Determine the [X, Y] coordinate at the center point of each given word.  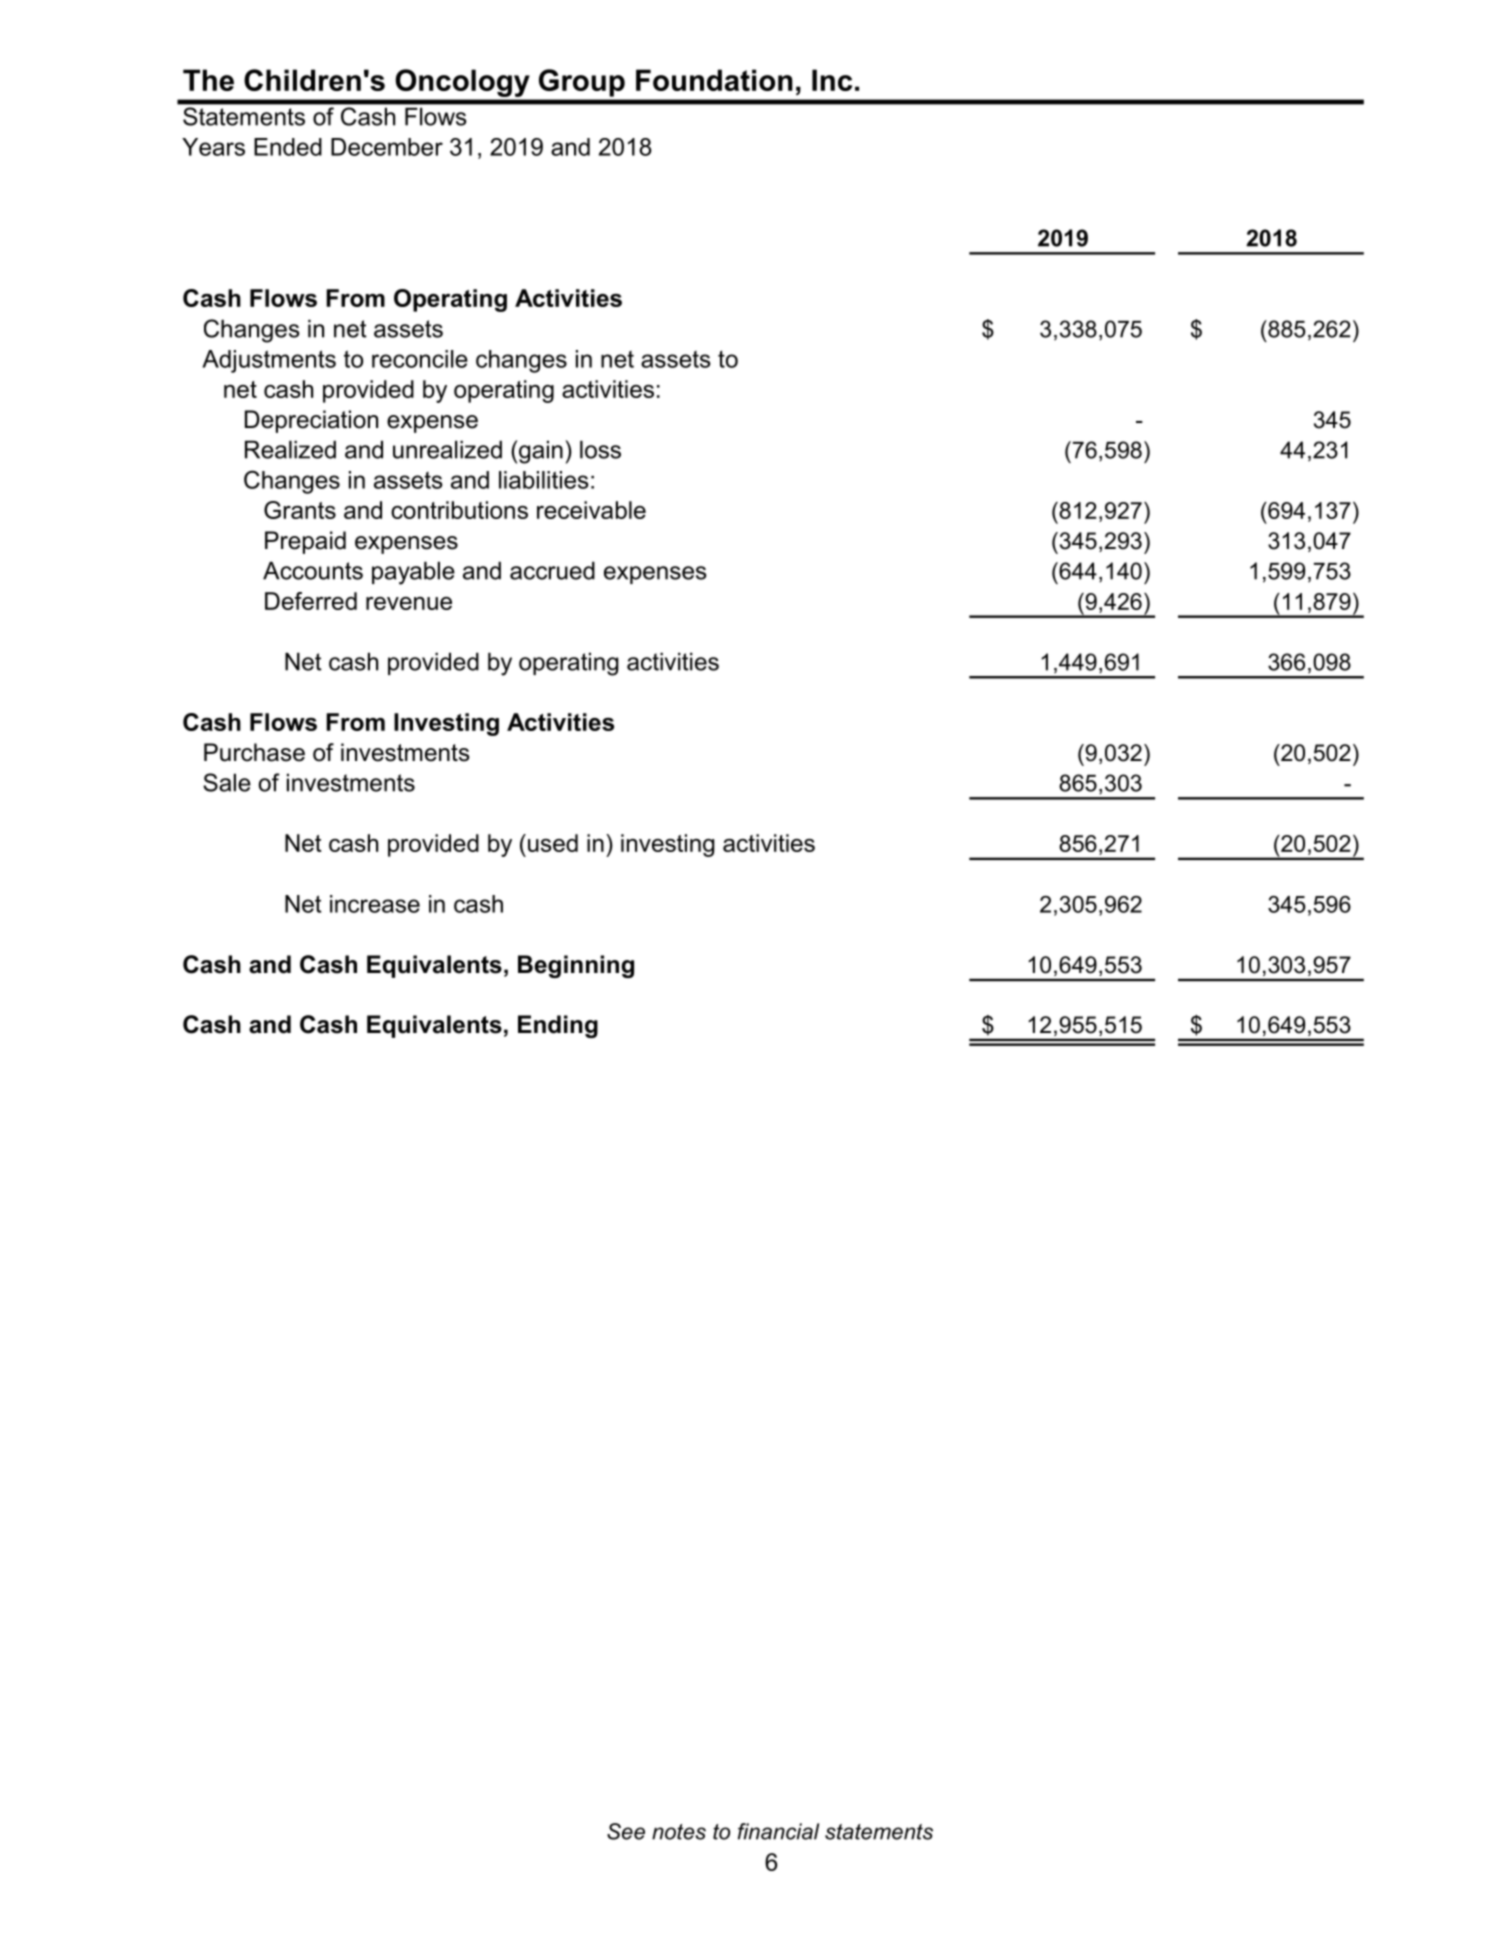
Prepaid [305, 542]
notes [679, 1832]
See [626, 1831]
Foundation [714, 80]
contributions [459, 510]
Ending [558, 1026]
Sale [227, 782]
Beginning [576, 966]
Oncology [462, 83]
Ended [288, 147]
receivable [591, 510]
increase [375, 904]
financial [778, 1831]
